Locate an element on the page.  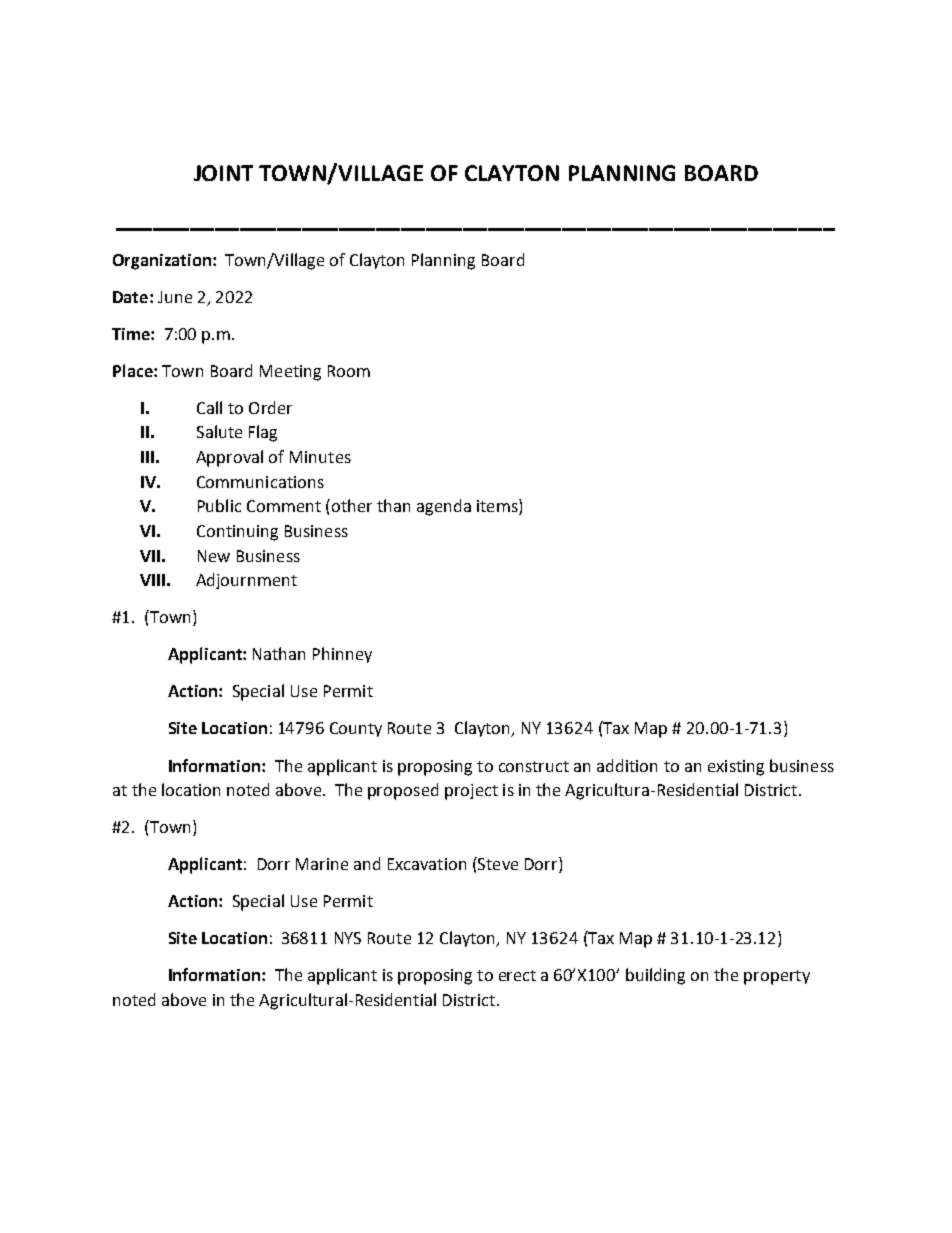
JOINT is located at coordinates (223, 173).
